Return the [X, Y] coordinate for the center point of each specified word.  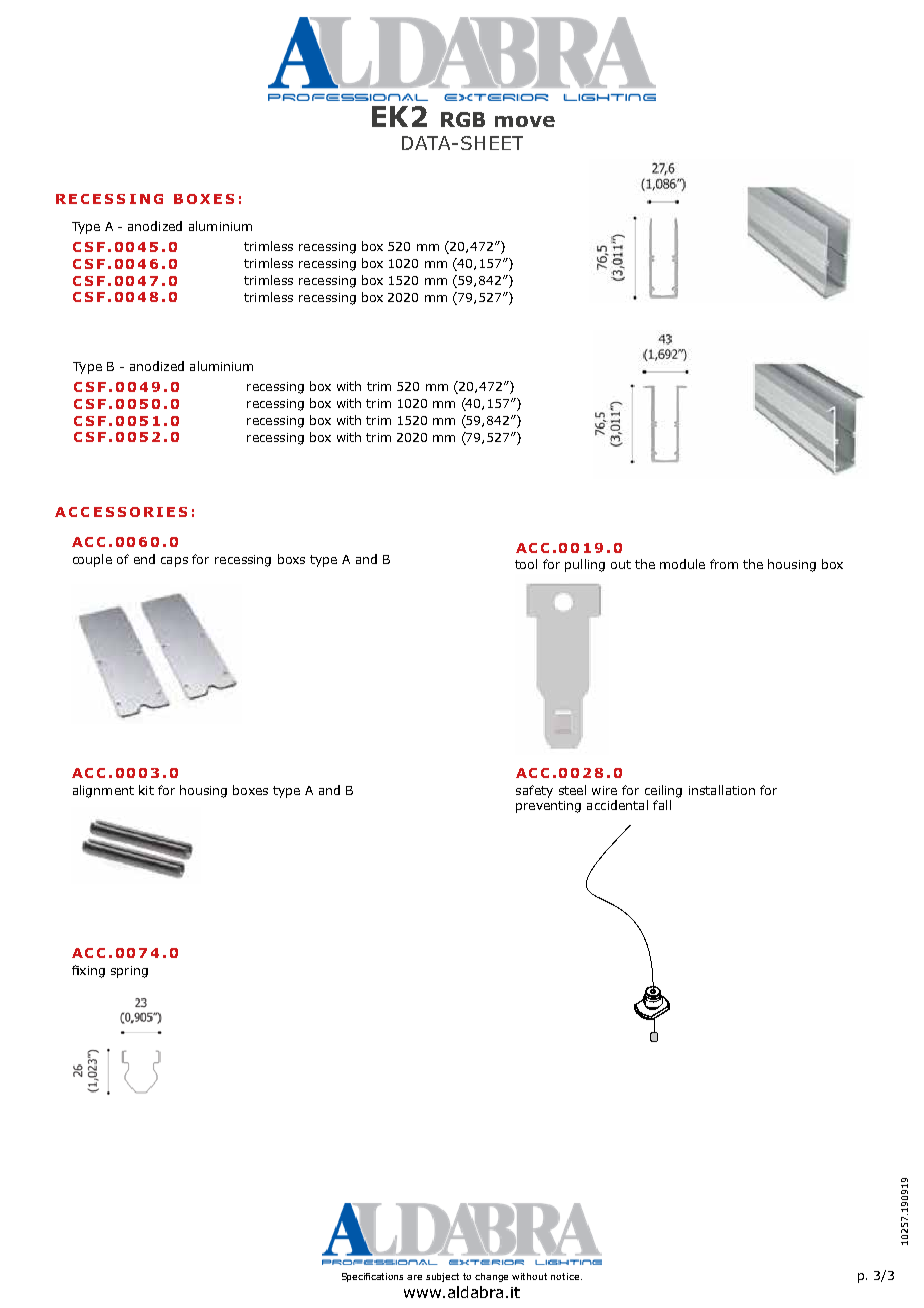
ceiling [663, 791]
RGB [463, 119]
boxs [291, 559]
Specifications [372, 1277]
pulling [585, 565]
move [525, 121]
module [682, 564]
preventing [548, 807]
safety [534, 791]
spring [129, 972]
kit [146, 790]
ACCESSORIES [121, 512]
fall [662, 805]
